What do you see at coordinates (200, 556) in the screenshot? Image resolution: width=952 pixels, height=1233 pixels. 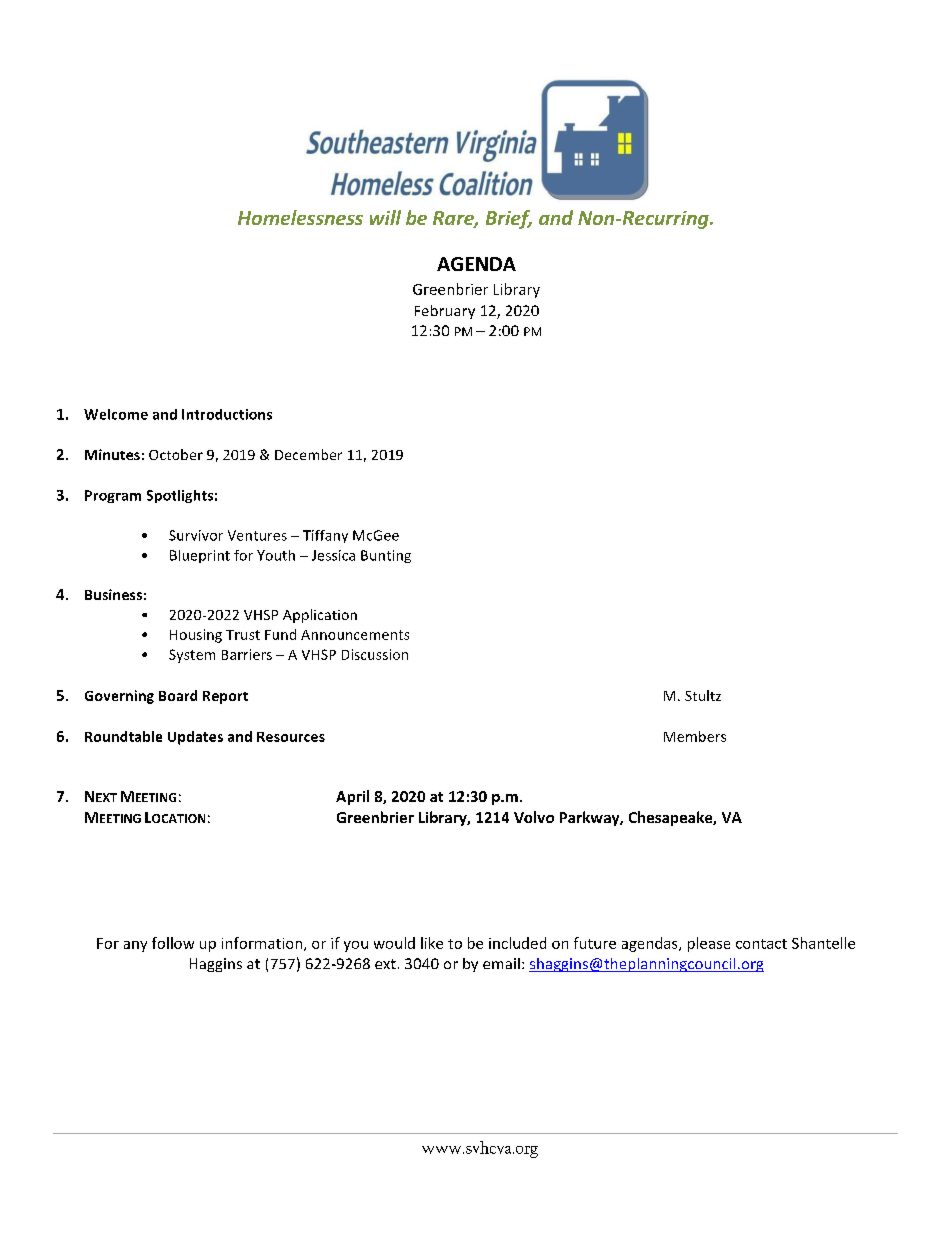 I see `Blueprint` at bounding box center [200, 556].
